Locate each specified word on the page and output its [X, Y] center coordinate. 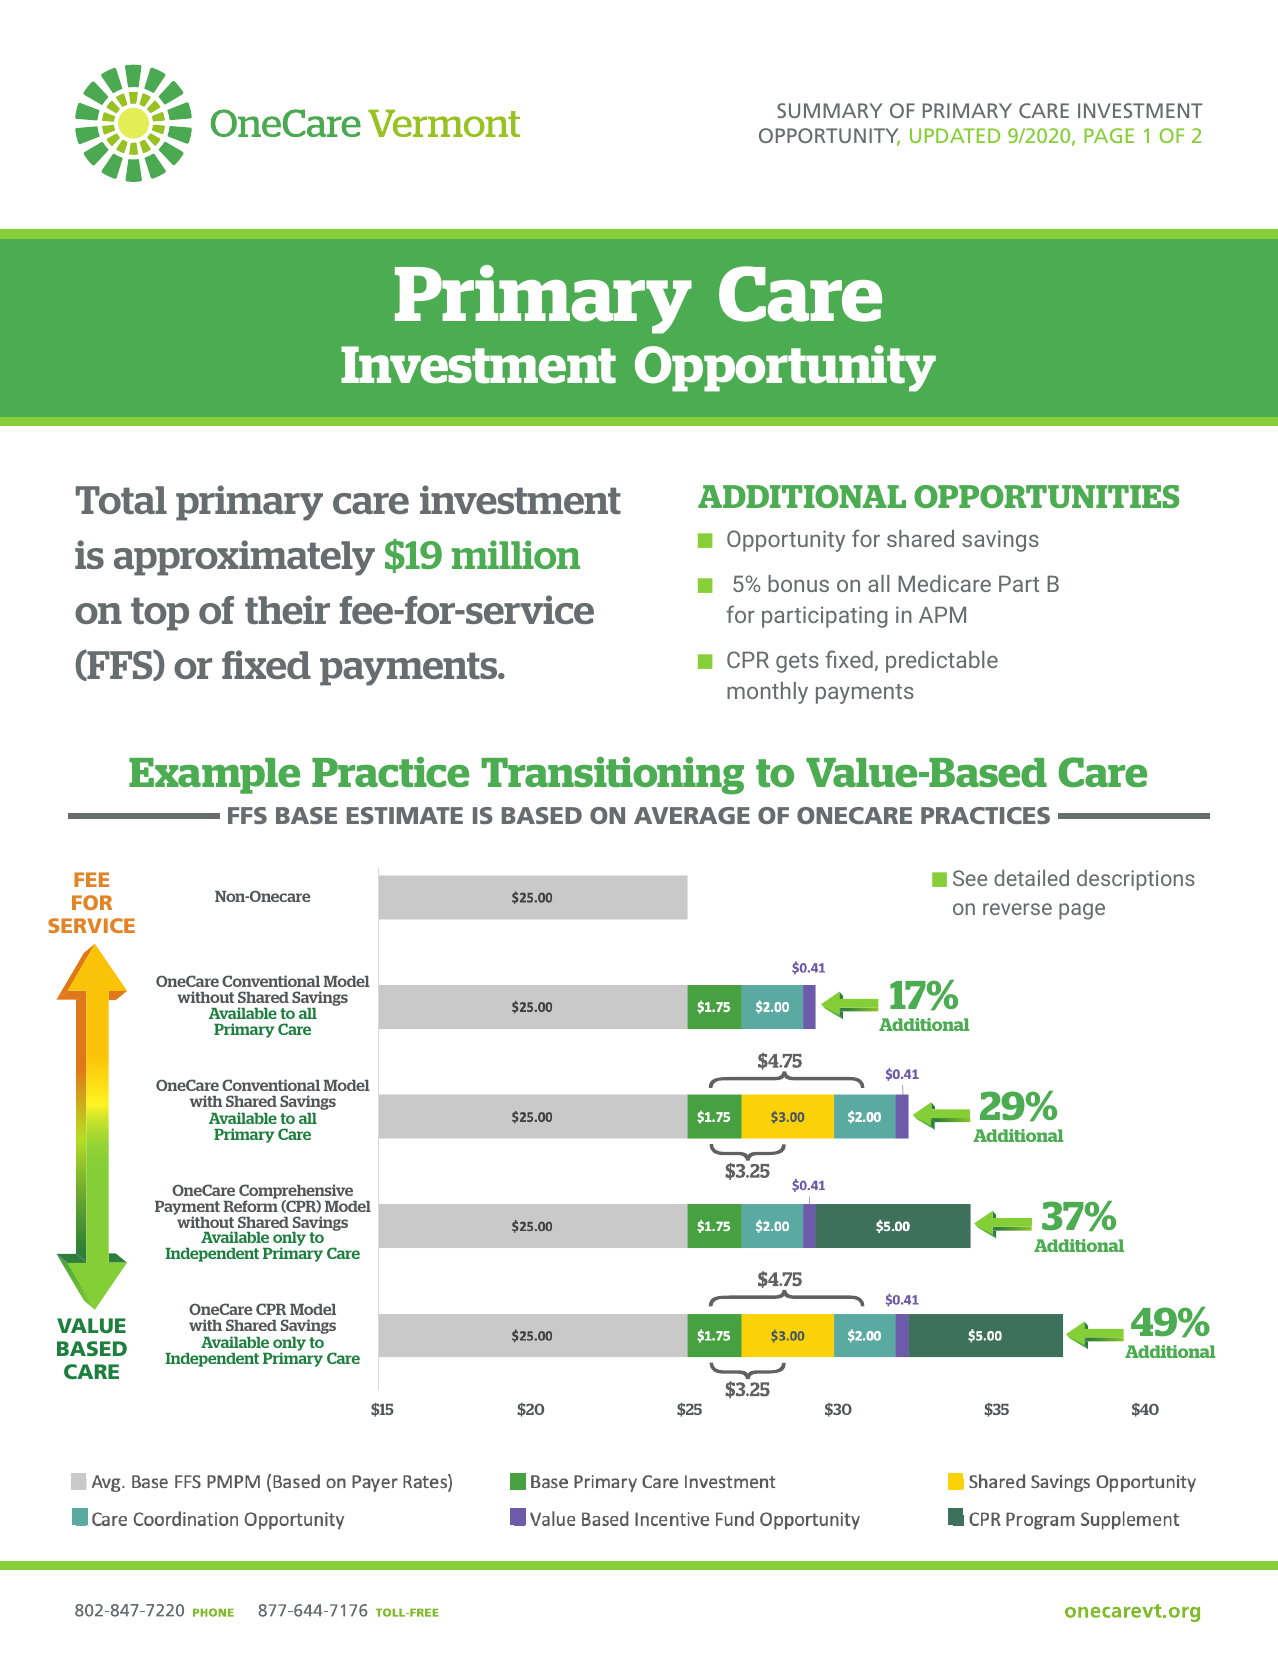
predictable [942, 662]
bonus [798, 583]
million [516, 554]
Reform [250, 1206]
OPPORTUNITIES [1047, 496]
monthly [767, 693]
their [287, 609]
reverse [1017, 909]
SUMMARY [829, 110]
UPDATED [955, 135]
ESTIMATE [405, 815]
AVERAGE [692, 815]
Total [121, 500]
